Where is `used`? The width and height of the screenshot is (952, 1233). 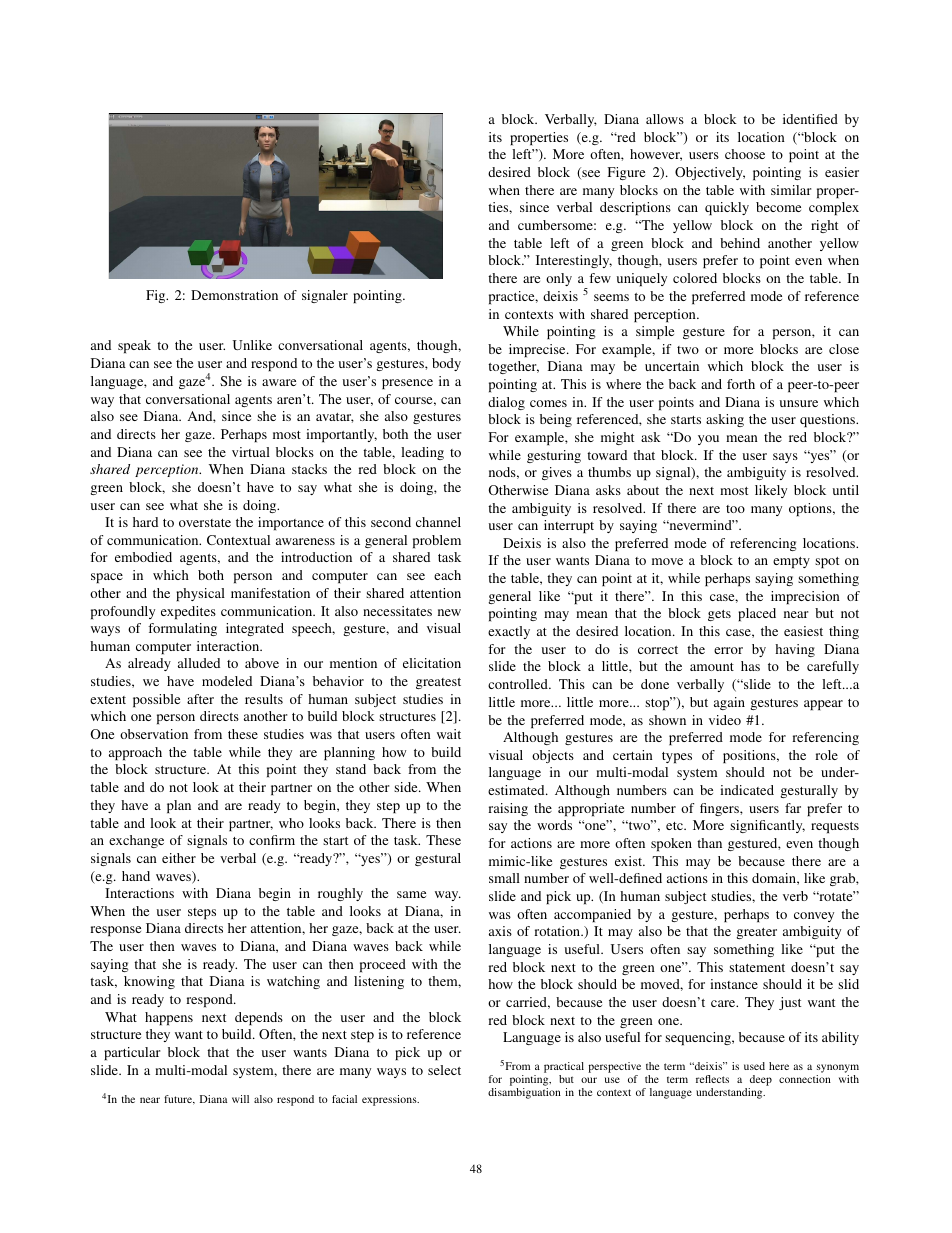
used is located at coordinates (754, 1066).
